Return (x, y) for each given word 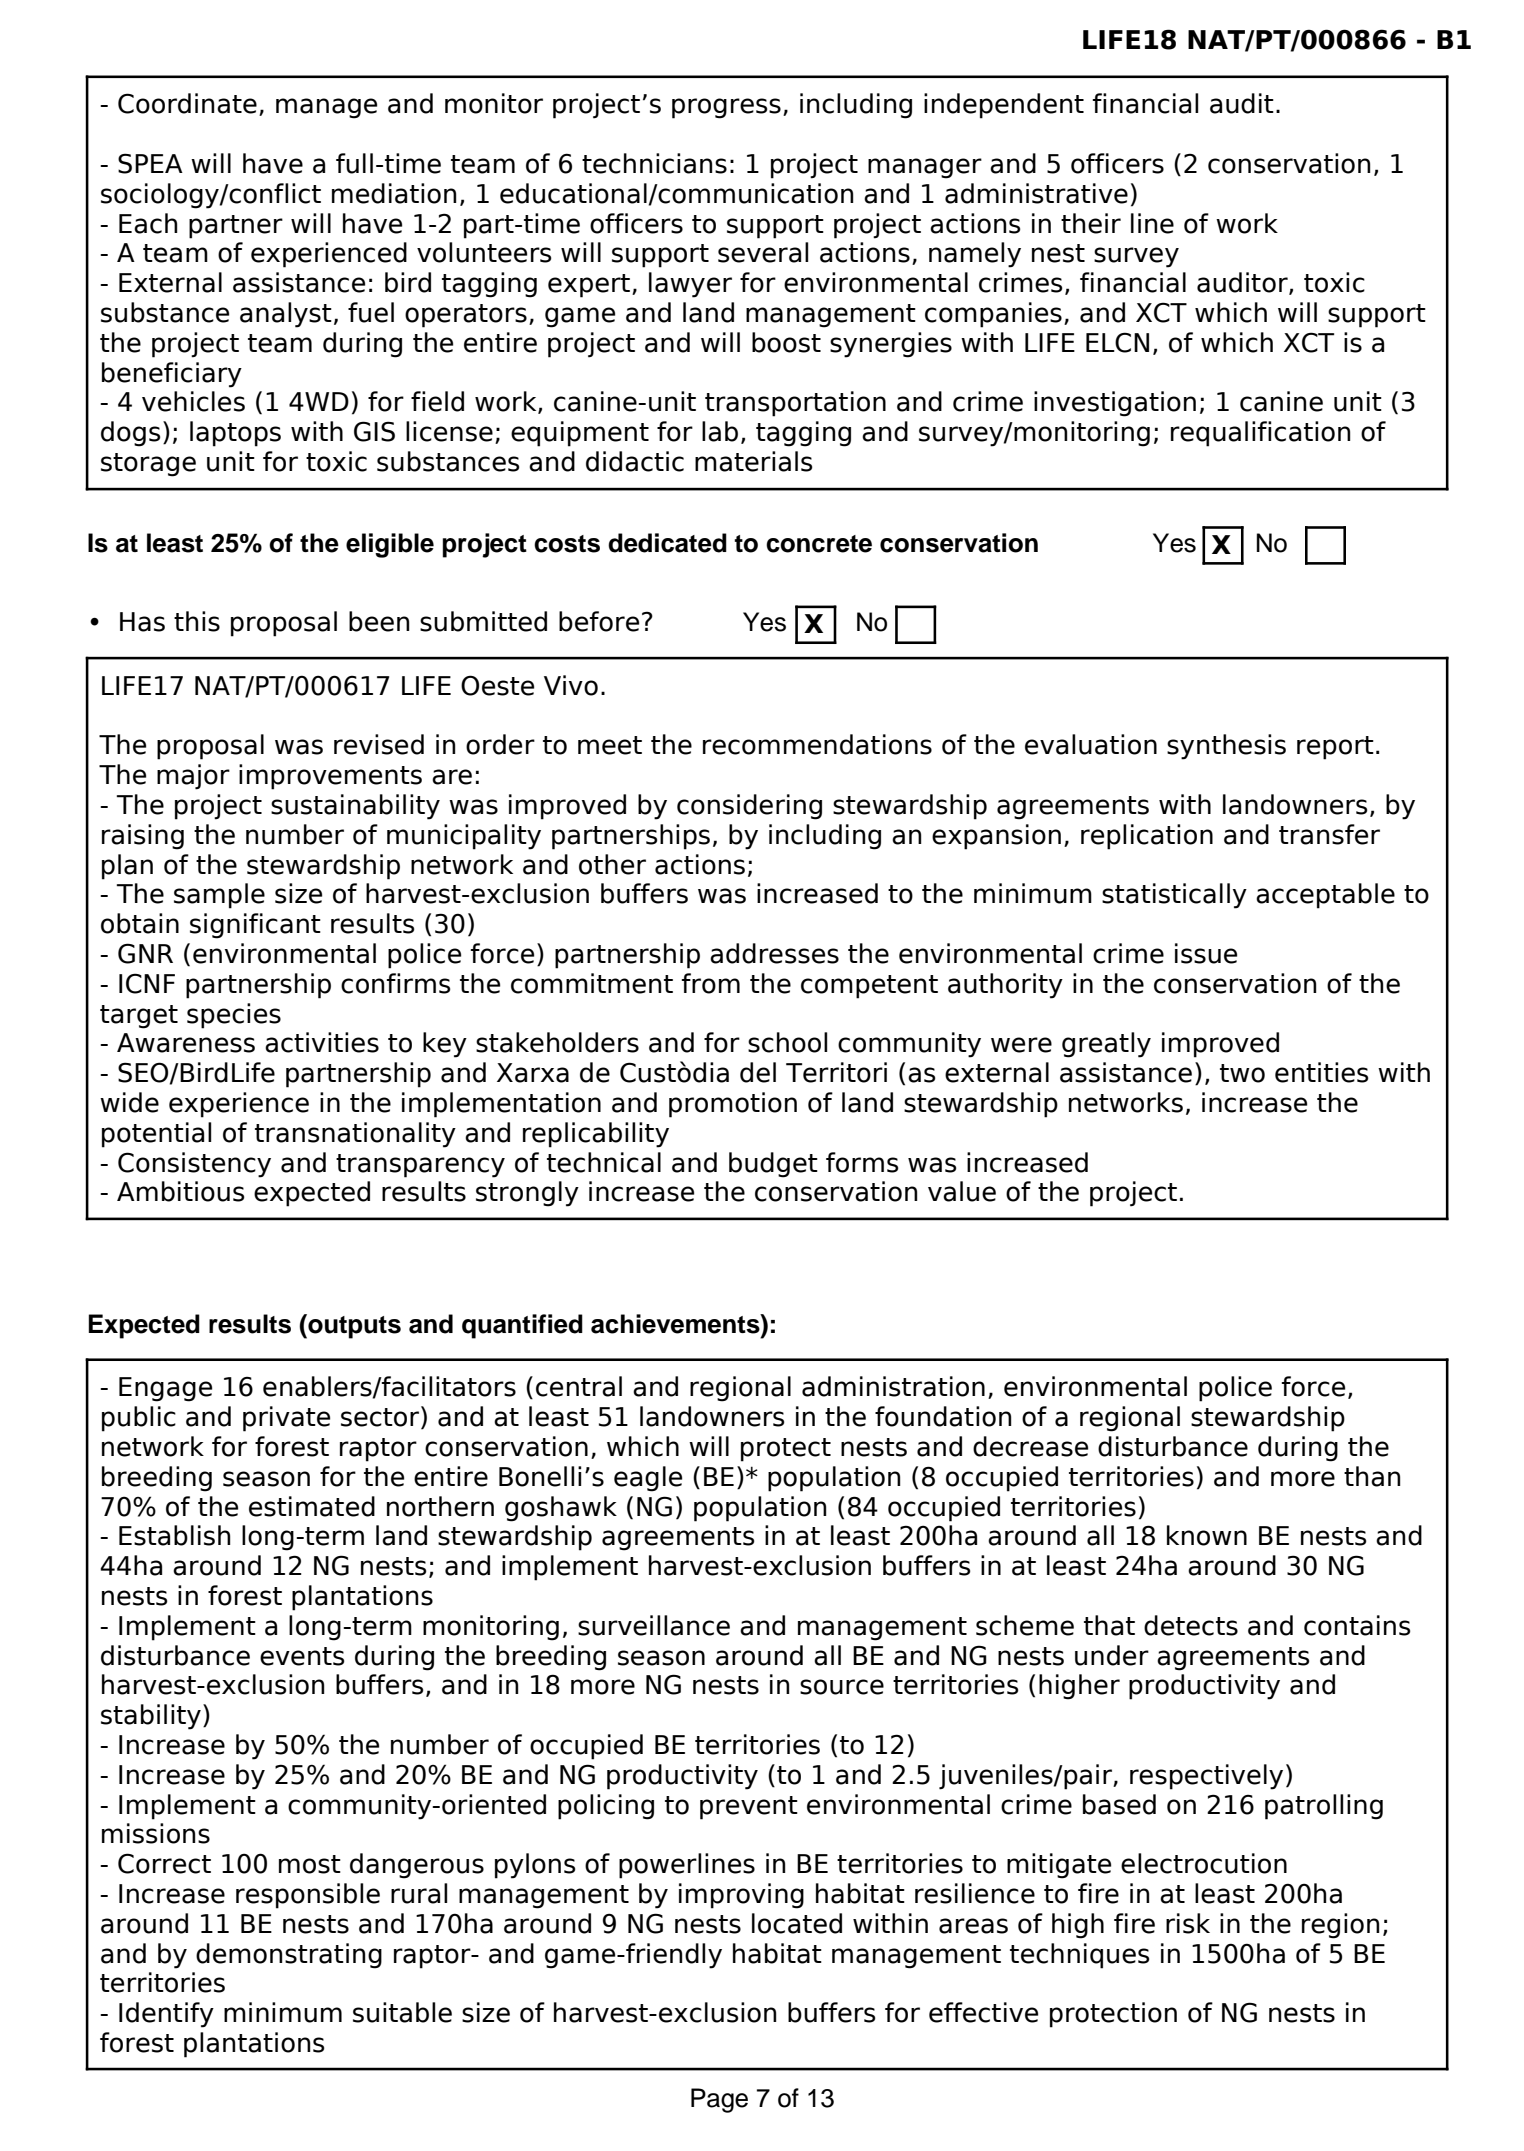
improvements (330, 777)
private (286, 1419)
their (1091, 223)
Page (719, 2100)
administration (893, 1386)
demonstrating (289, 1956)
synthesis (1226, 747)
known (1207, 1535)
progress (726, 108)
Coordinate (187, 103)
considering (749, 807)
